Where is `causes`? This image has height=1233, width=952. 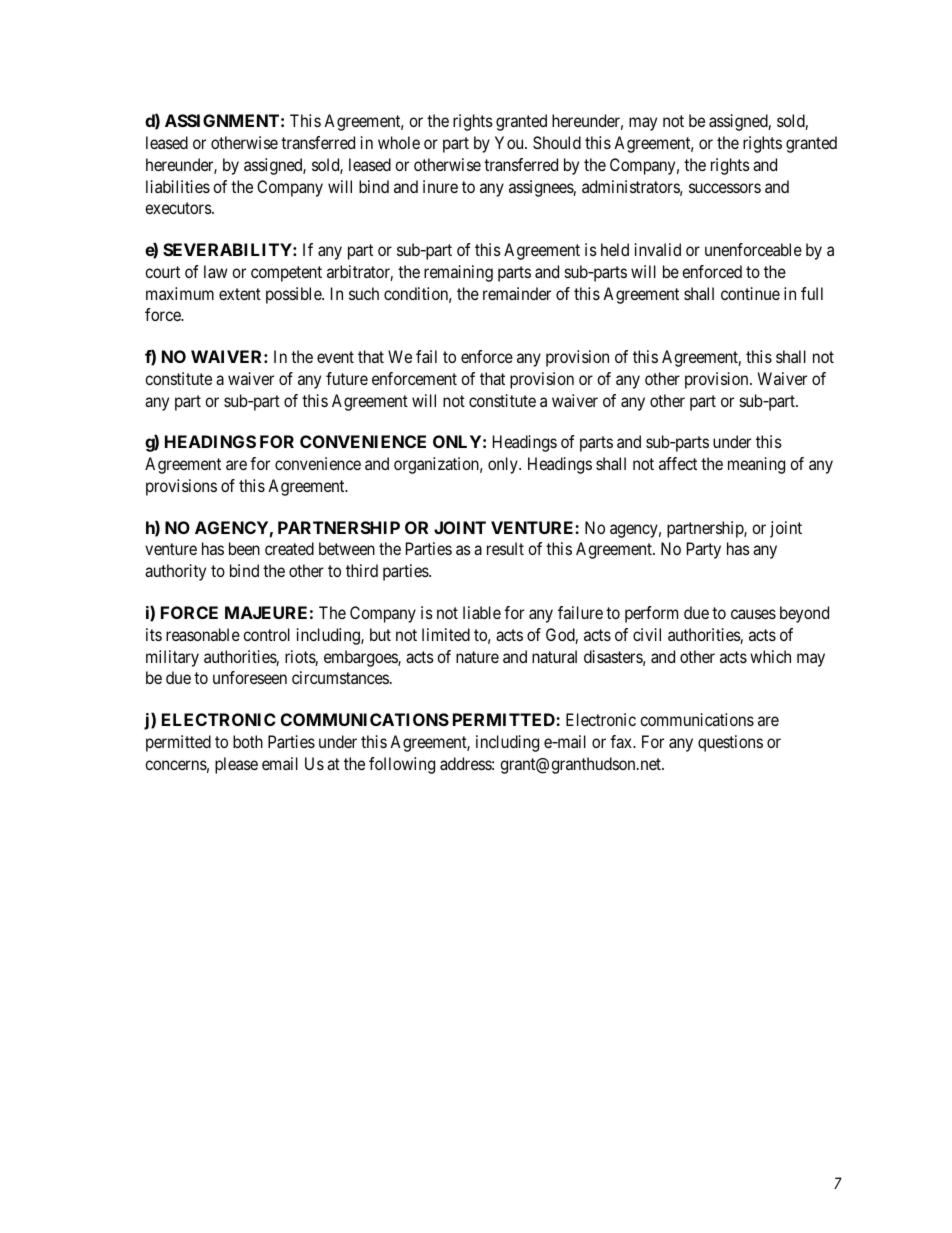 causes is located at coordinates (753, 614).
